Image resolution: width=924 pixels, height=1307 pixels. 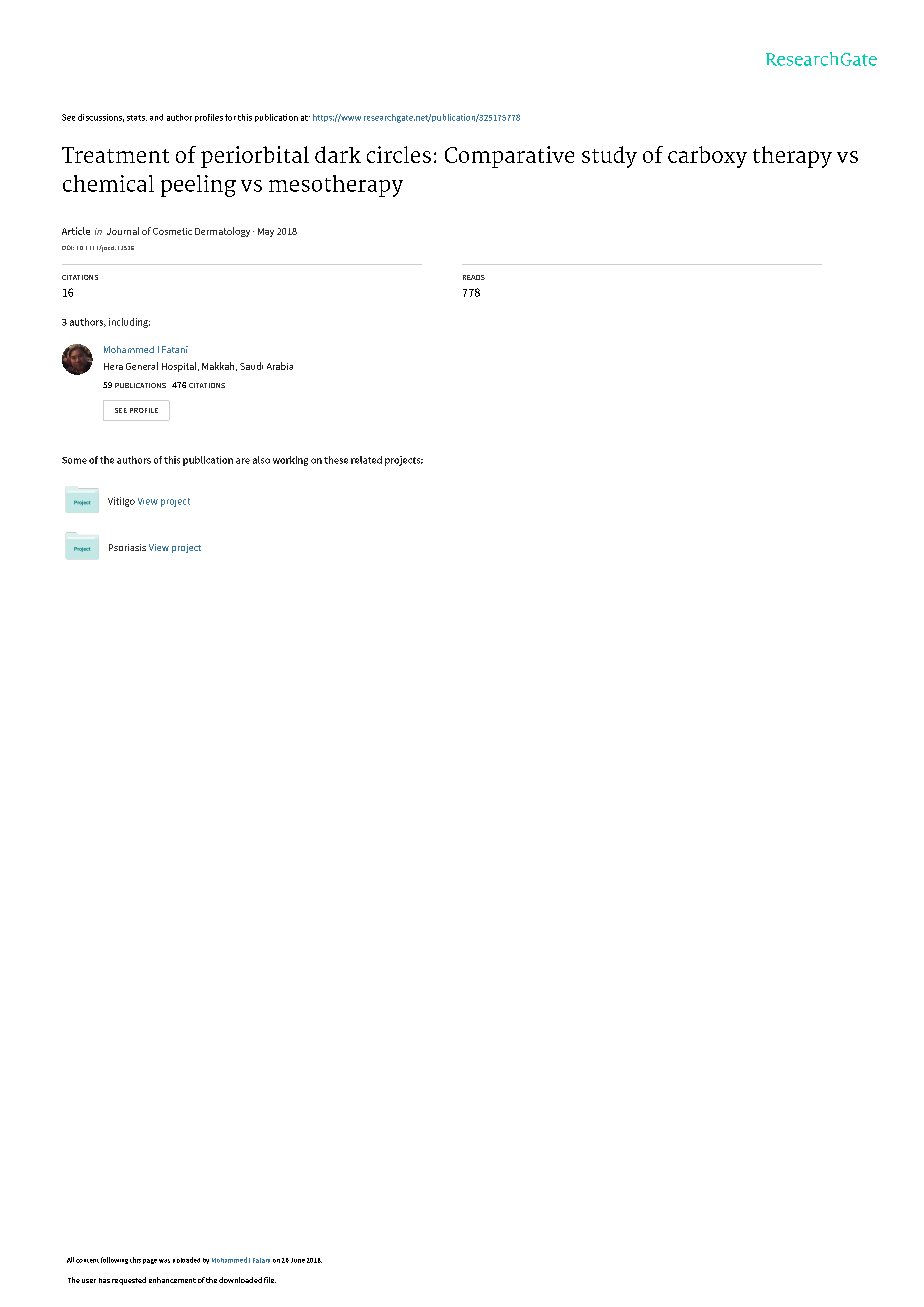 I want to click on dark, so click(x=338, y=154).
